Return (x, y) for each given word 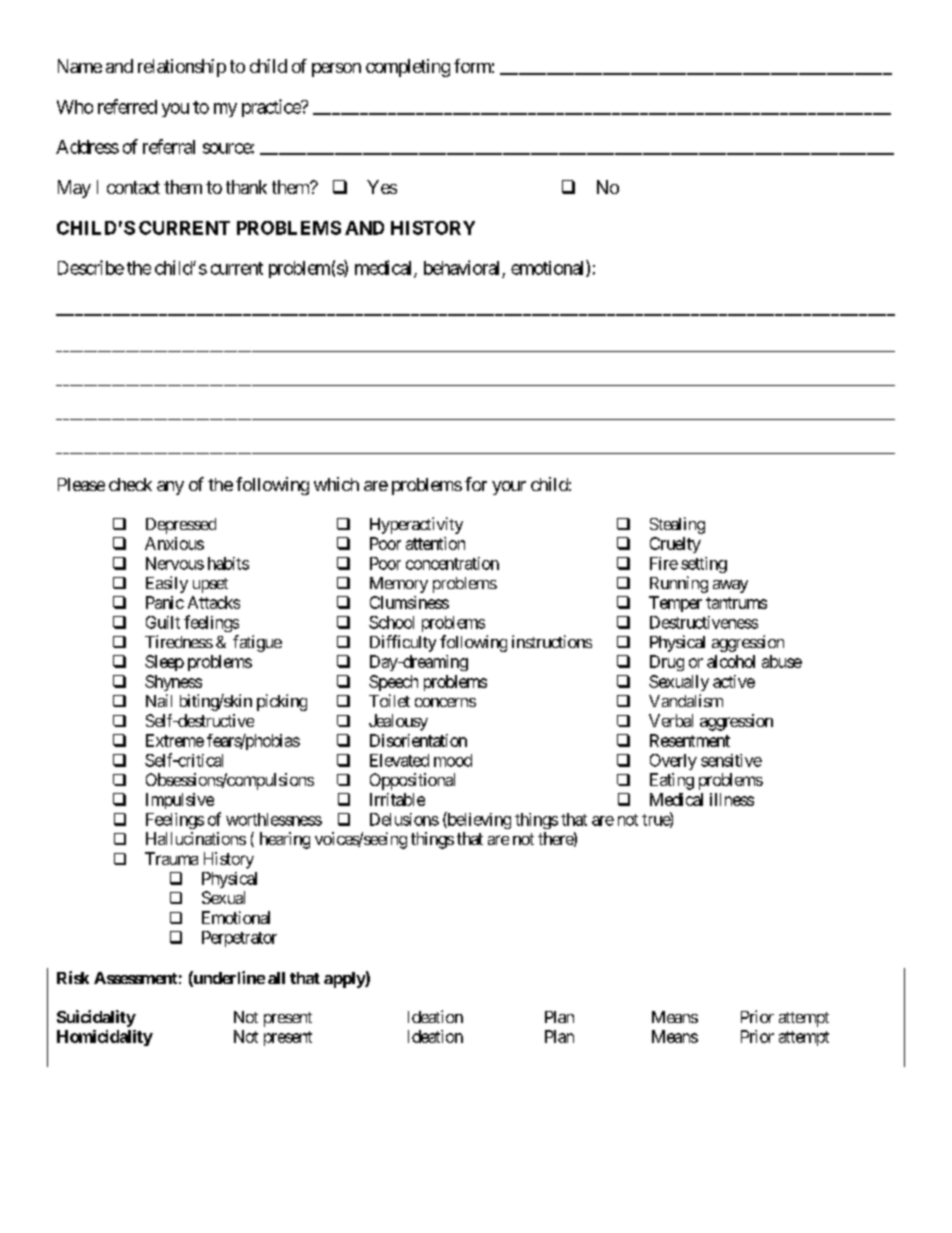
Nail (159, 700)
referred (127, 106)
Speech (393, 683)
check (130, 484)
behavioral (461, 267)
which (336, 484)
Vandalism (686, 700)
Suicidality (96, 1018)
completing (408, 68)
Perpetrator (239, 939)
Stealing (677, 525)
